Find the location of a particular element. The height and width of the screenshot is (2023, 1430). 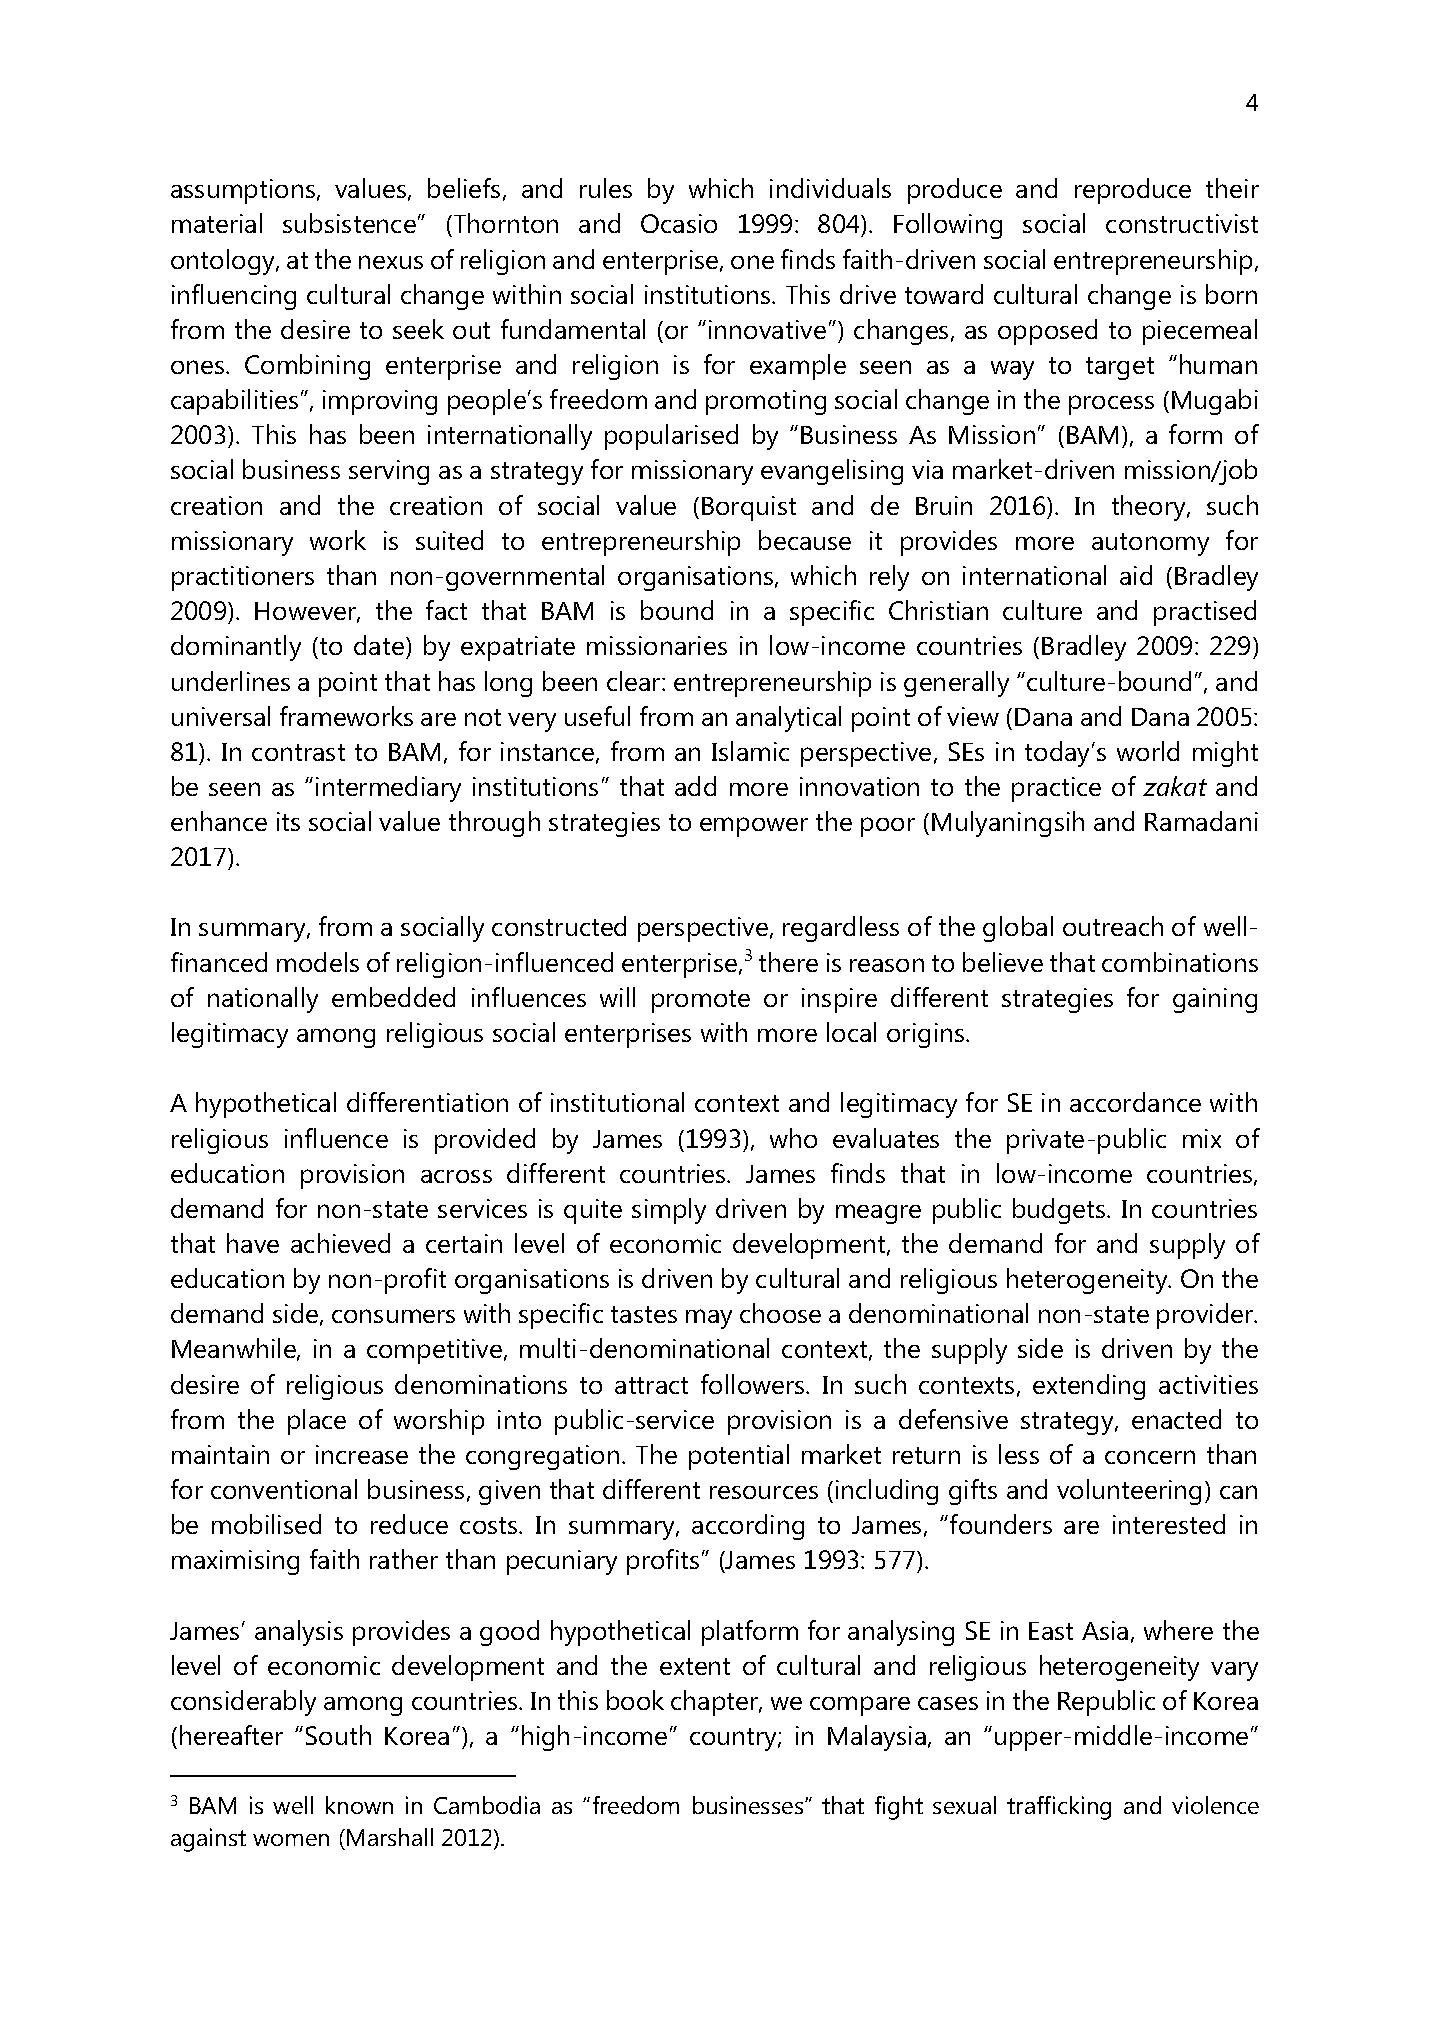

known is located at coordinates (359, 1805).
